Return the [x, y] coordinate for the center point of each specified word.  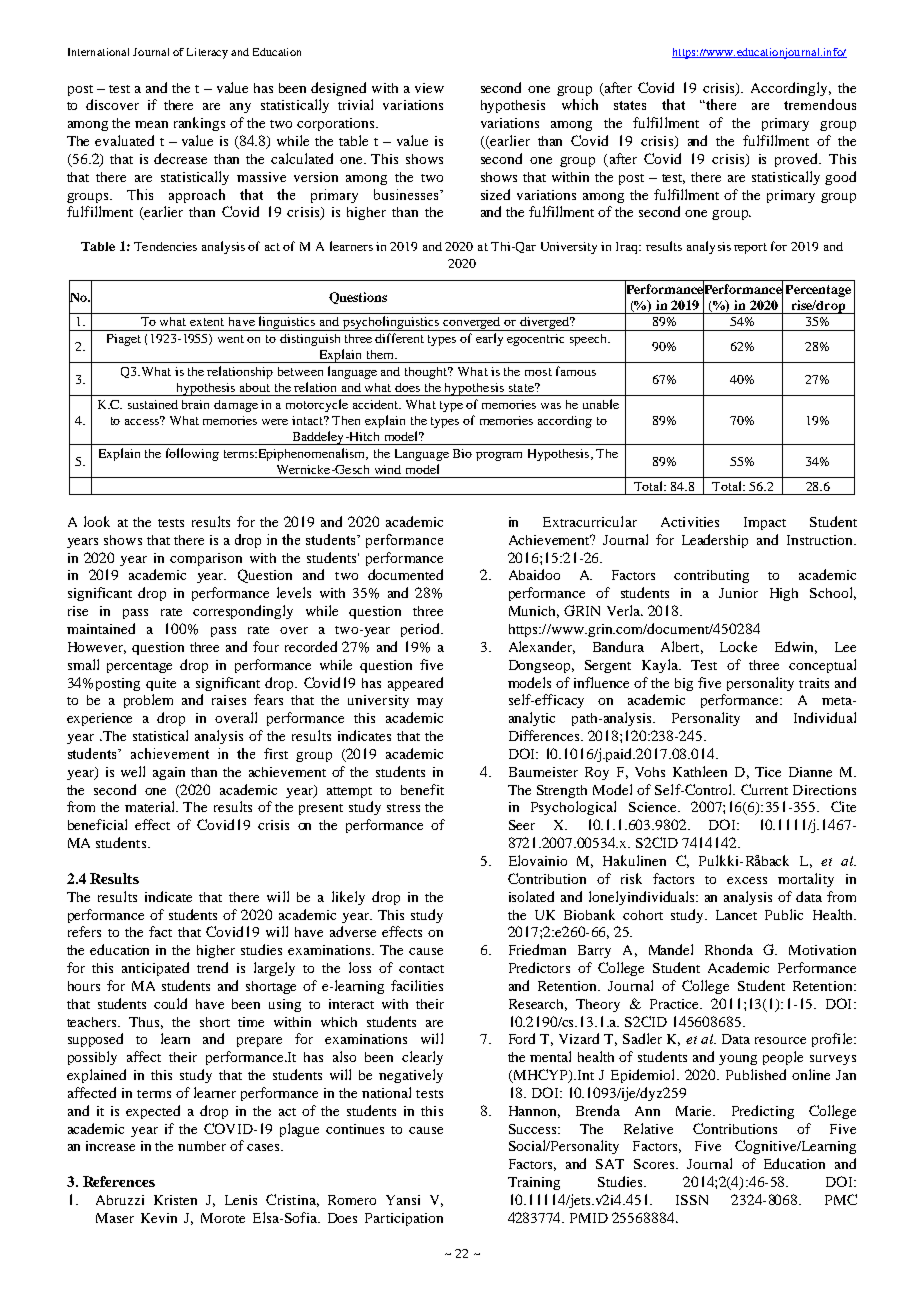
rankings [199, 124]
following [192, 454]
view [429, 88]
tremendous [820, 104]
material [151, 806]
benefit [422, 789]
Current [764, 789]
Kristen [175, 1200]
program [499, 456]
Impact [765, 523]
